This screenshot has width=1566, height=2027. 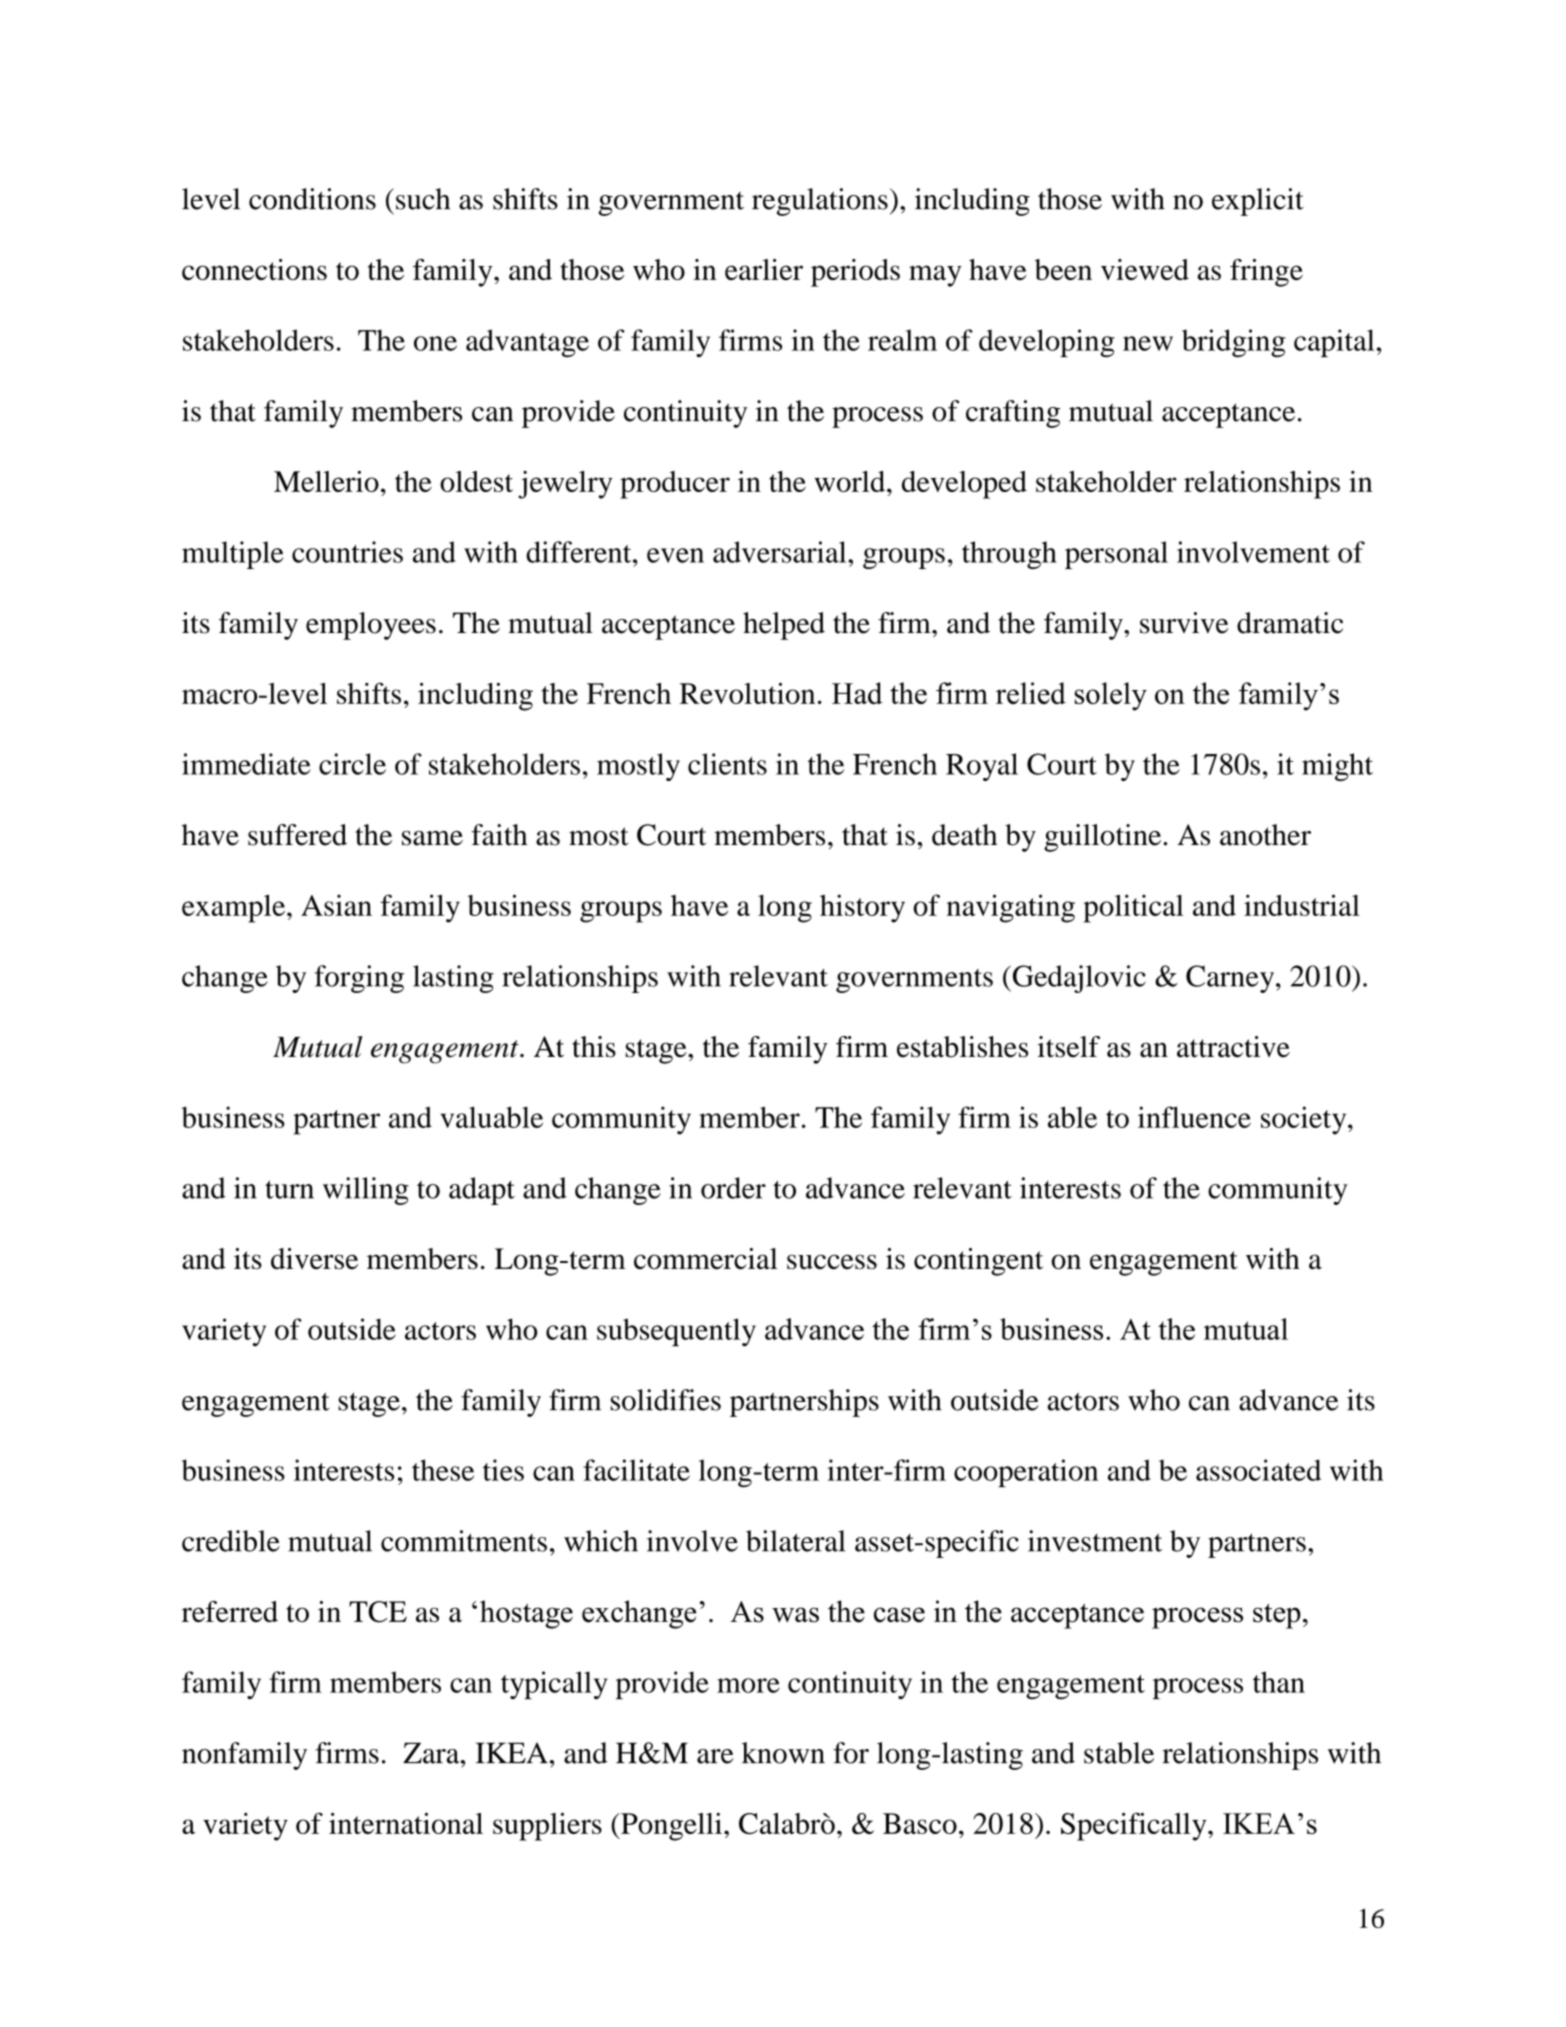 I want to click on suppliers, so click(x=547, y=1827).
